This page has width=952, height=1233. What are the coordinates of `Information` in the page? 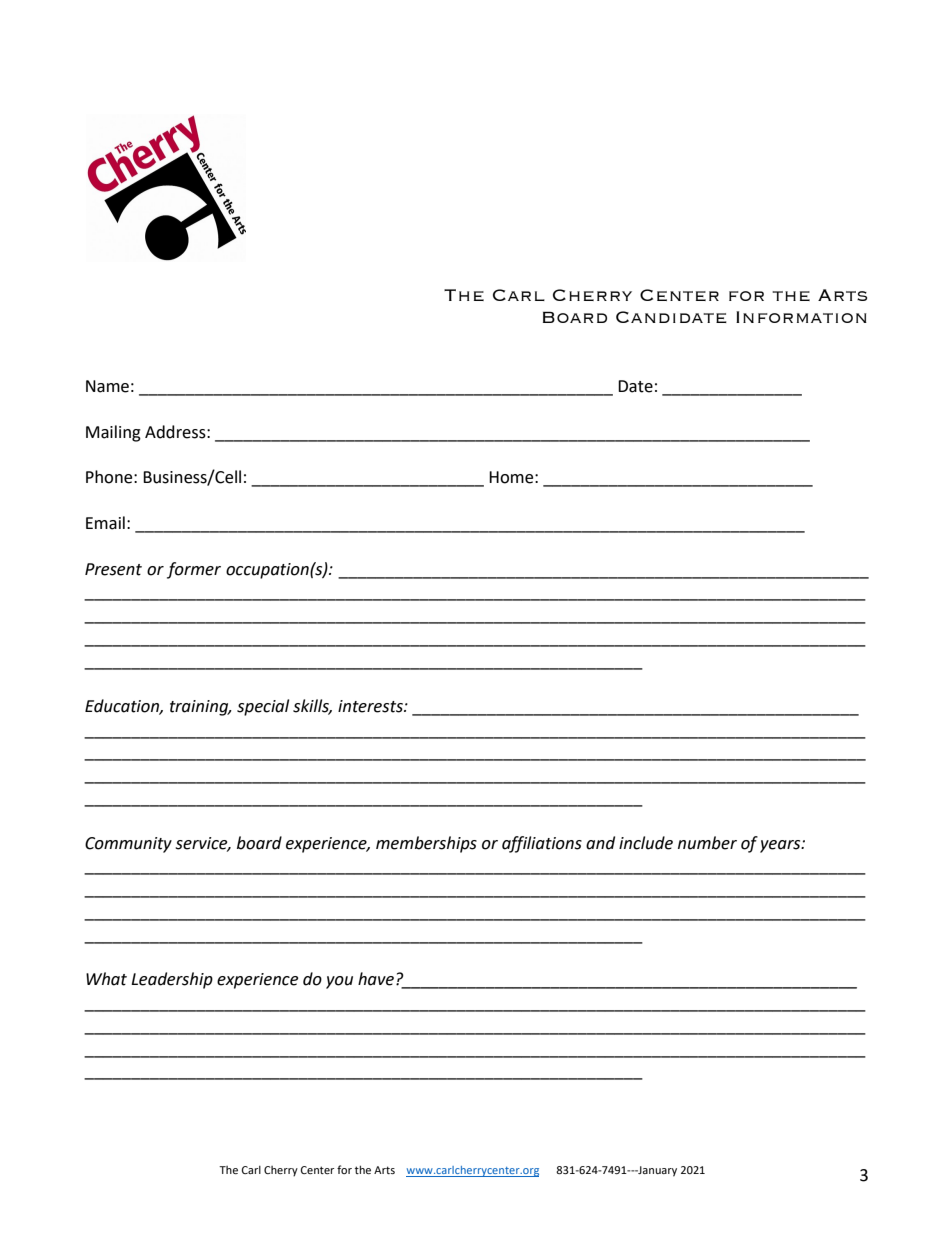 It's located at (801, 317).
